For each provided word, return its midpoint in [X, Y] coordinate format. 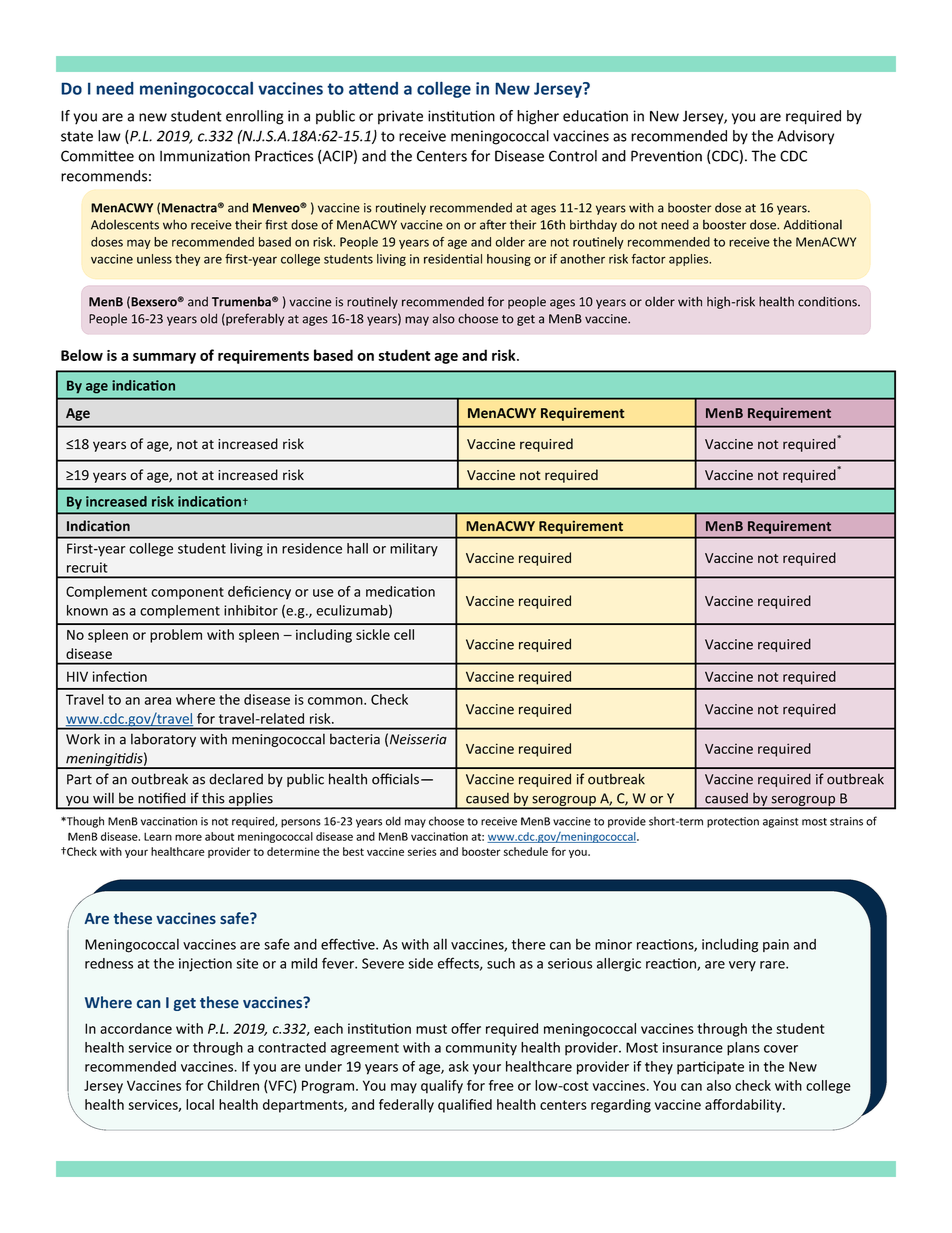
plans [743, 1049]
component [187, 593]
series [422, 851]
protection [733, 822]
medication [400, 591]
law [109, 136]
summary [164, 358]
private [400, 117]
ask [459, 1066]
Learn [158, 836]
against [780, 822]
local [200, 1104]
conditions [828, 301]
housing [509, 260]
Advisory [805, 137]
